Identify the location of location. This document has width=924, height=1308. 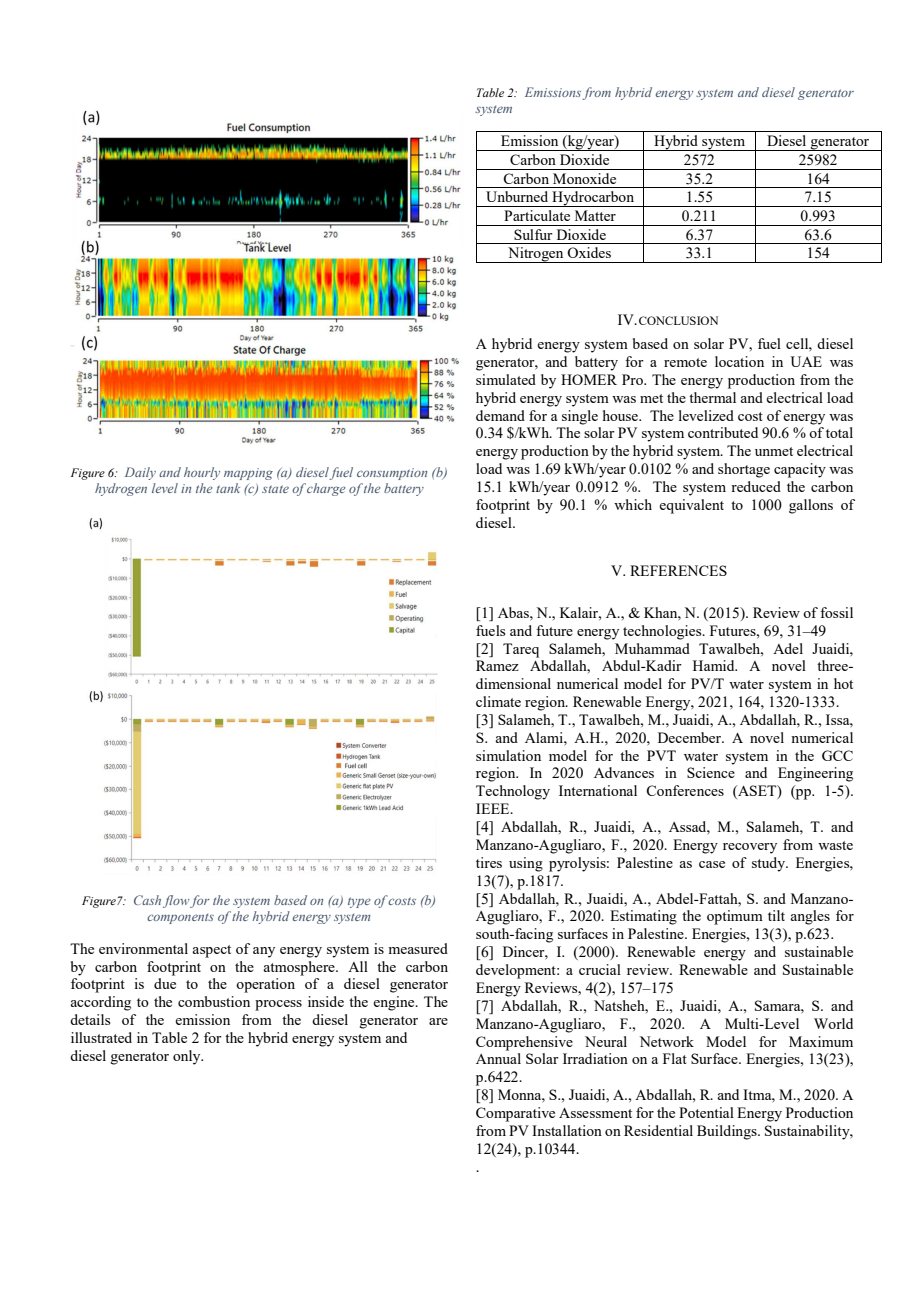
(739, 361).
